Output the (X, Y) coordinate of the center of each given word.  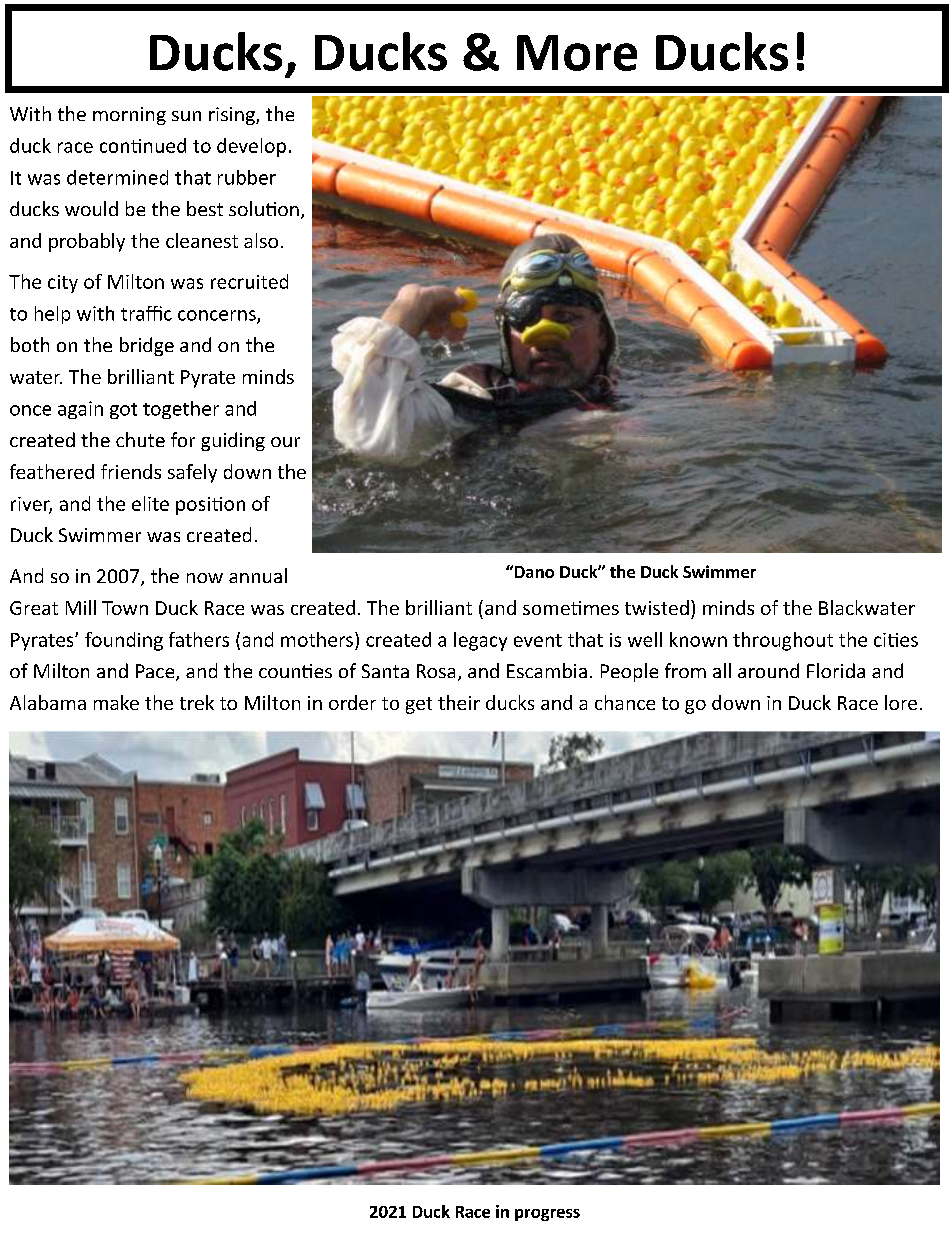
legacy (480, 641)
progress (547, 1215)
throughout (783, 641)
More (577, 53)
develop (251, 147)
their (459, 702)
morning (129, 116)
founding (124, 641)
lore (901, 702)
